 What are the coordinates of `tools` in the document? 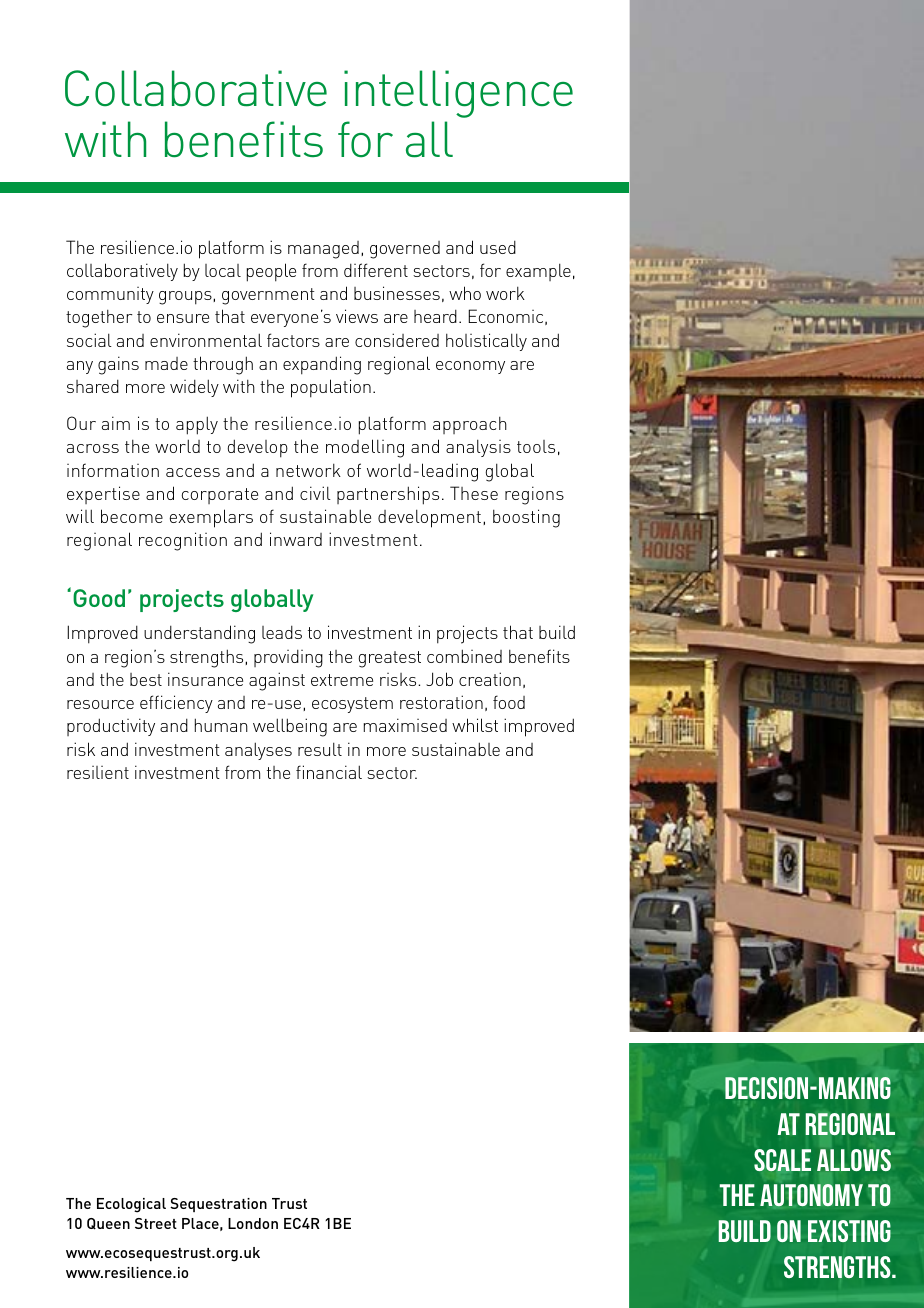 It's located at (536, 446).
